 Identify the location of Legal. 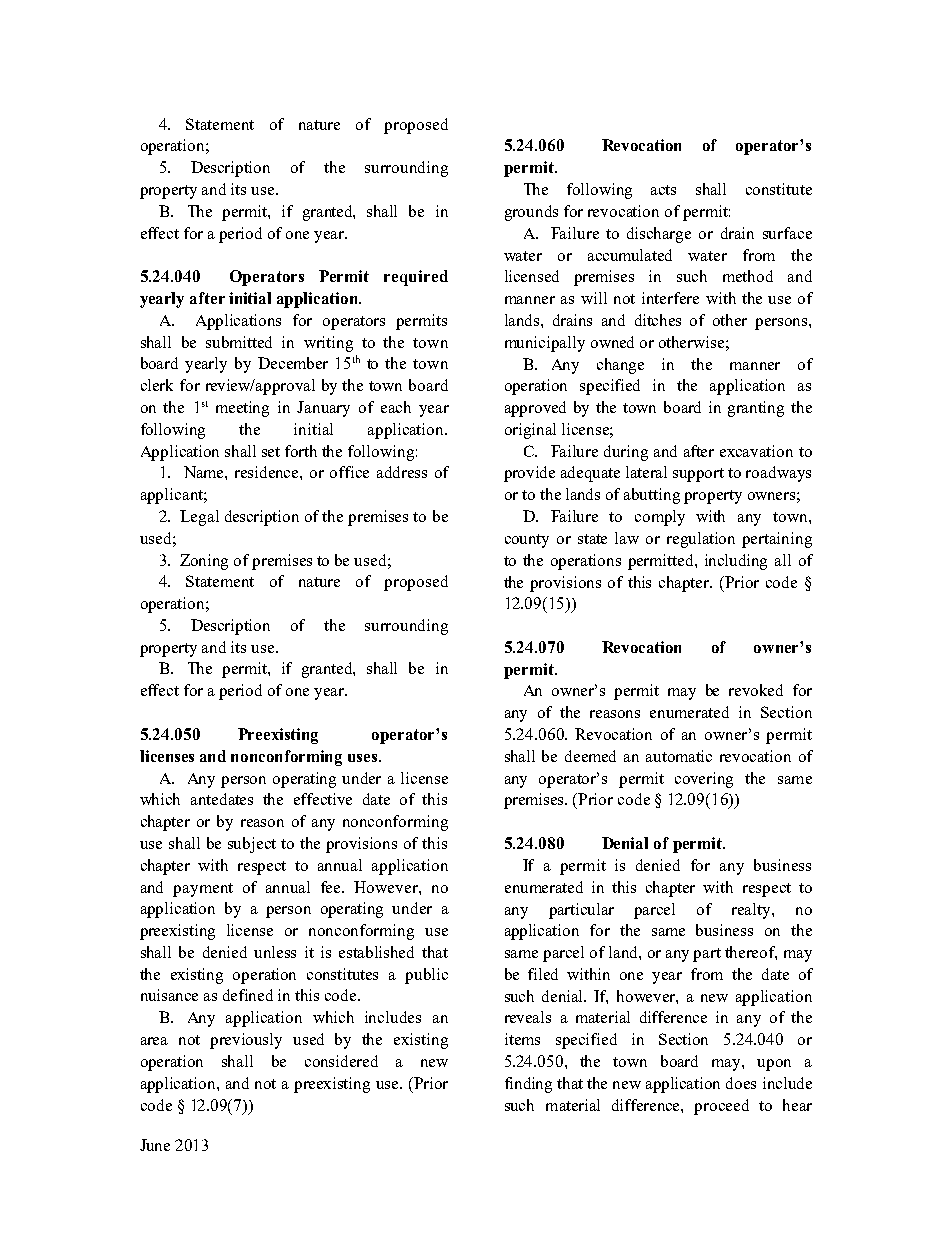
(199, 518).
